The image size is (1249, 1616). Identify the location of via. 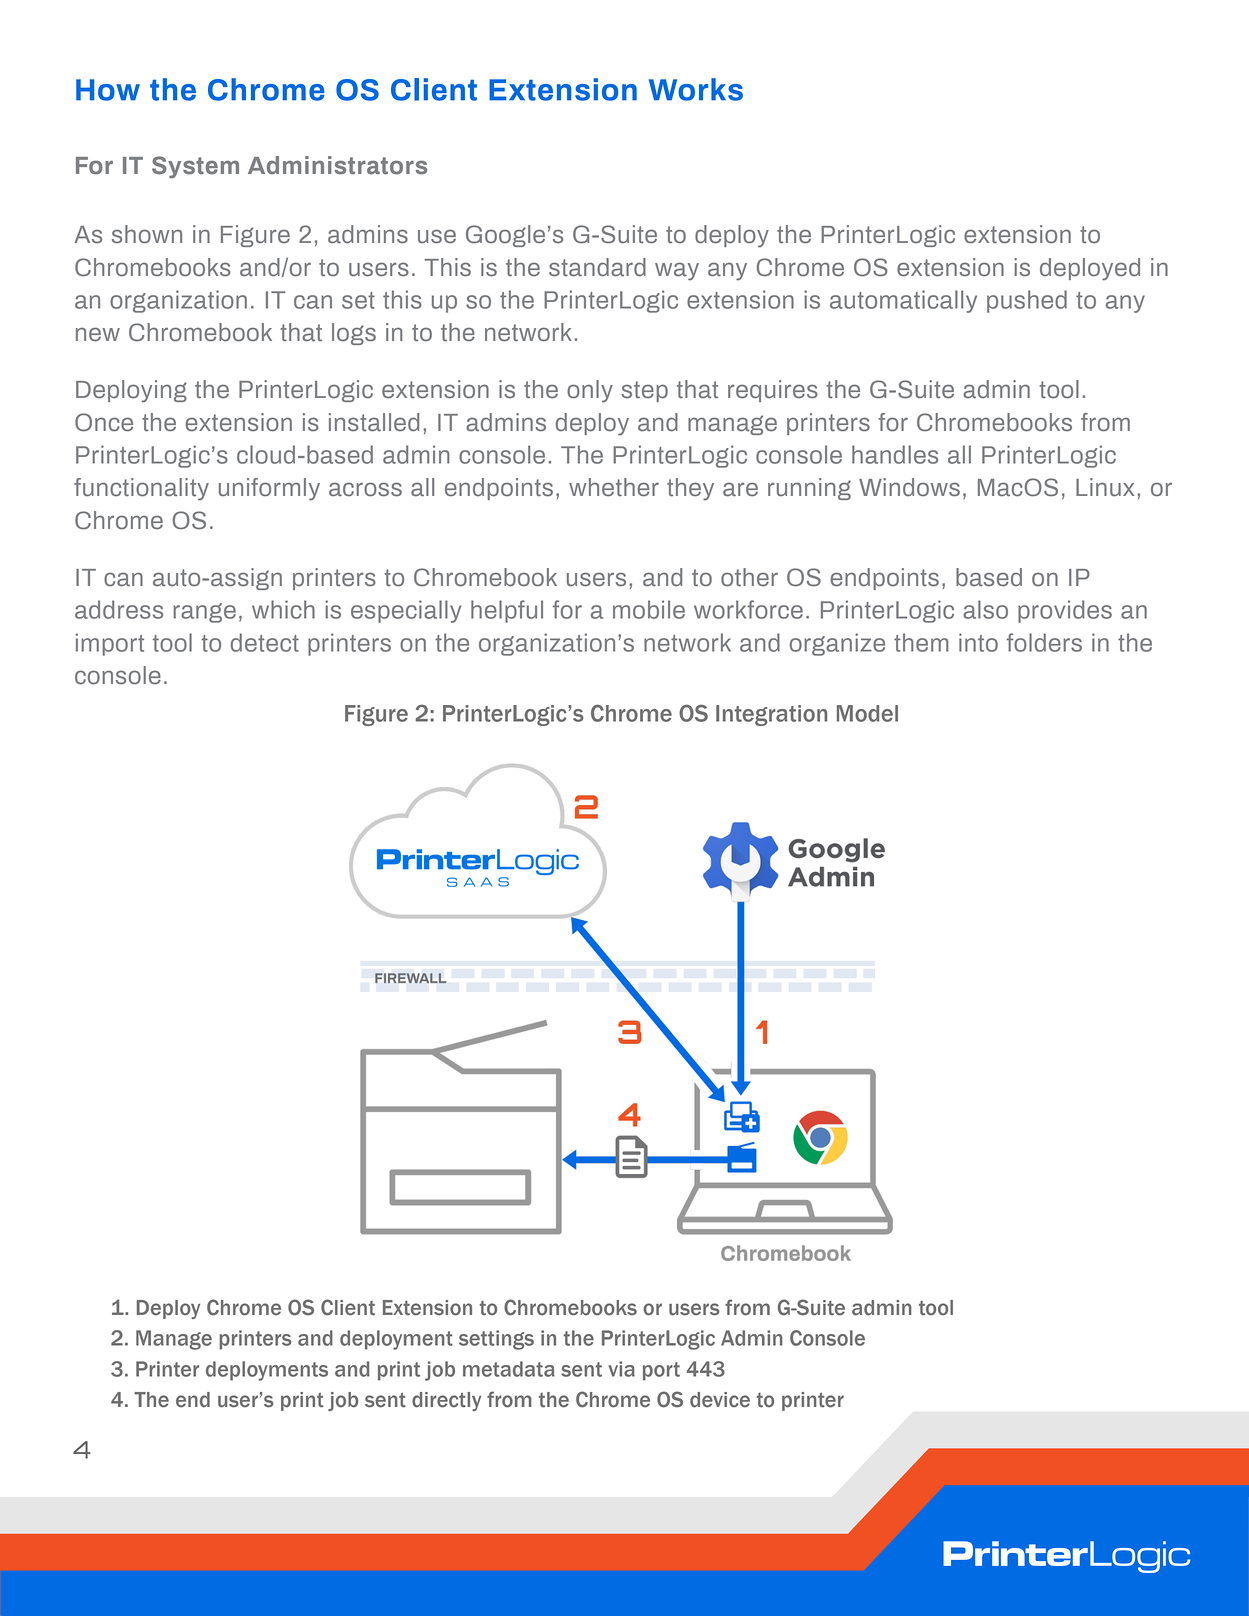
(621, 1369).
